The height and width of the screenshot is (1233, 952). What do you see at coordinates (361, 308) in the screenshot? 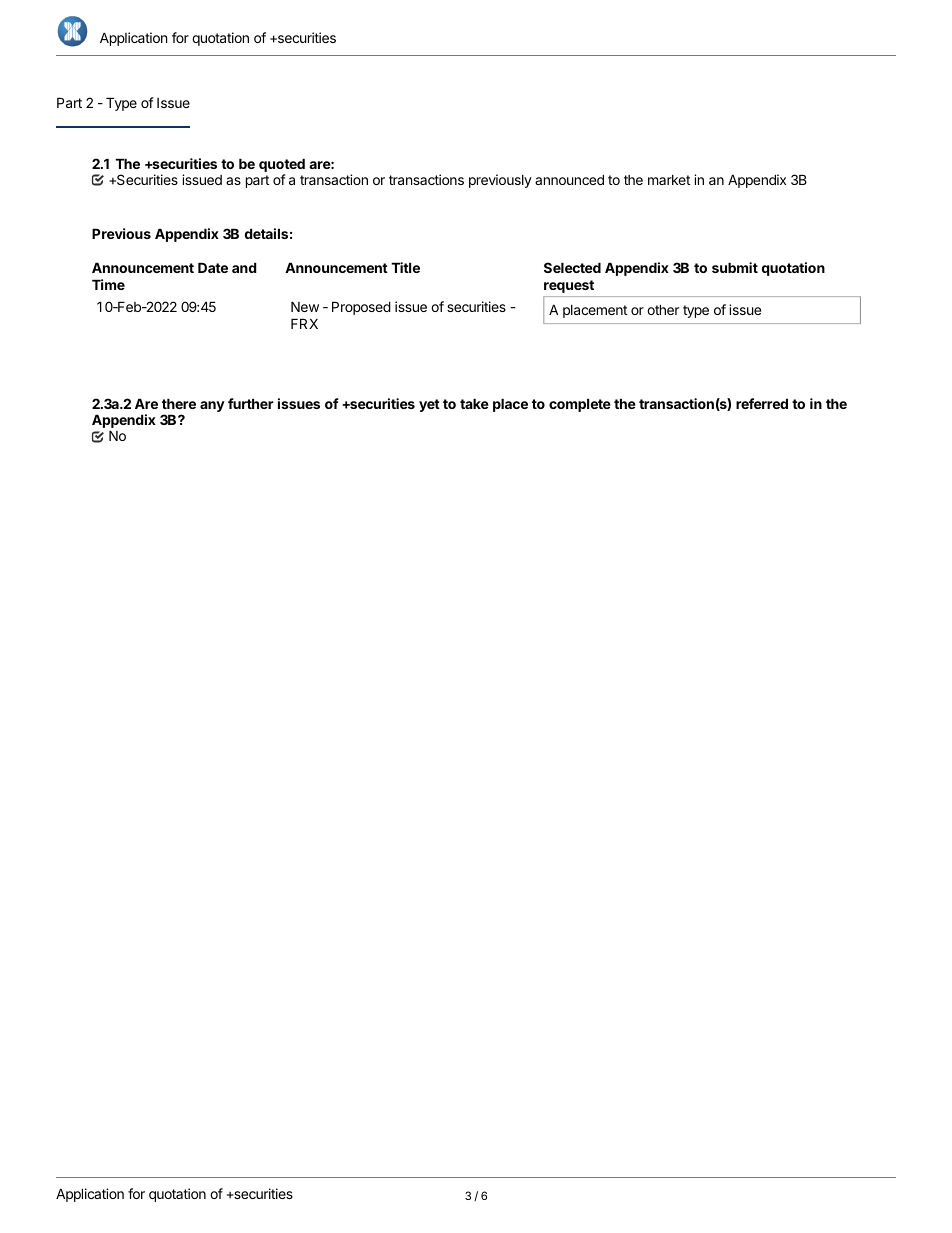
I see `Proposed` at bounding box center [361, 308].
